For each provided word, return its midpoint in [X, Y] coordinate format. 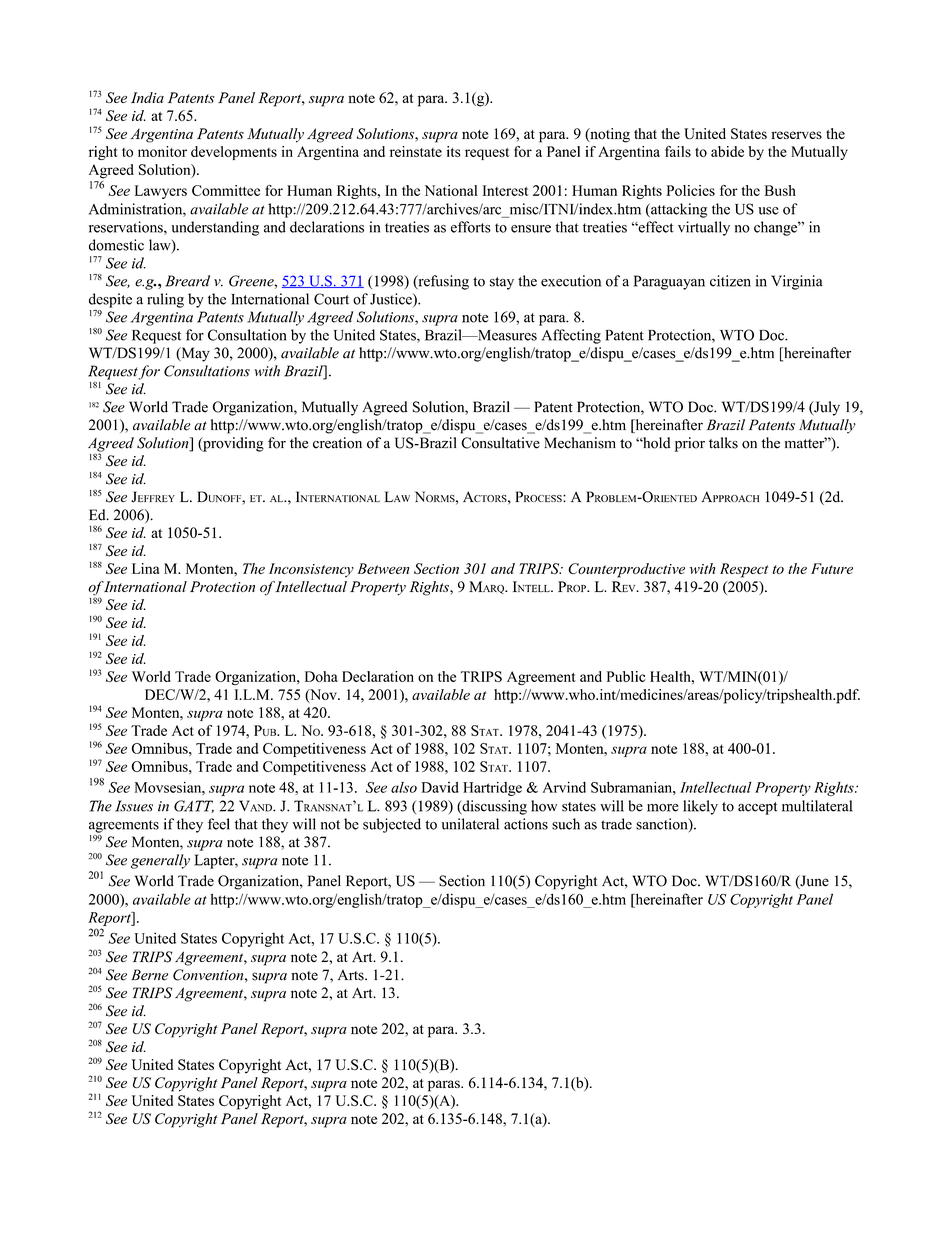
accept [757, 808]
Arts [352, 975]
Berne [149, 975]
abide [727, 151]
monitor [162, 151]
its [454, 151]
